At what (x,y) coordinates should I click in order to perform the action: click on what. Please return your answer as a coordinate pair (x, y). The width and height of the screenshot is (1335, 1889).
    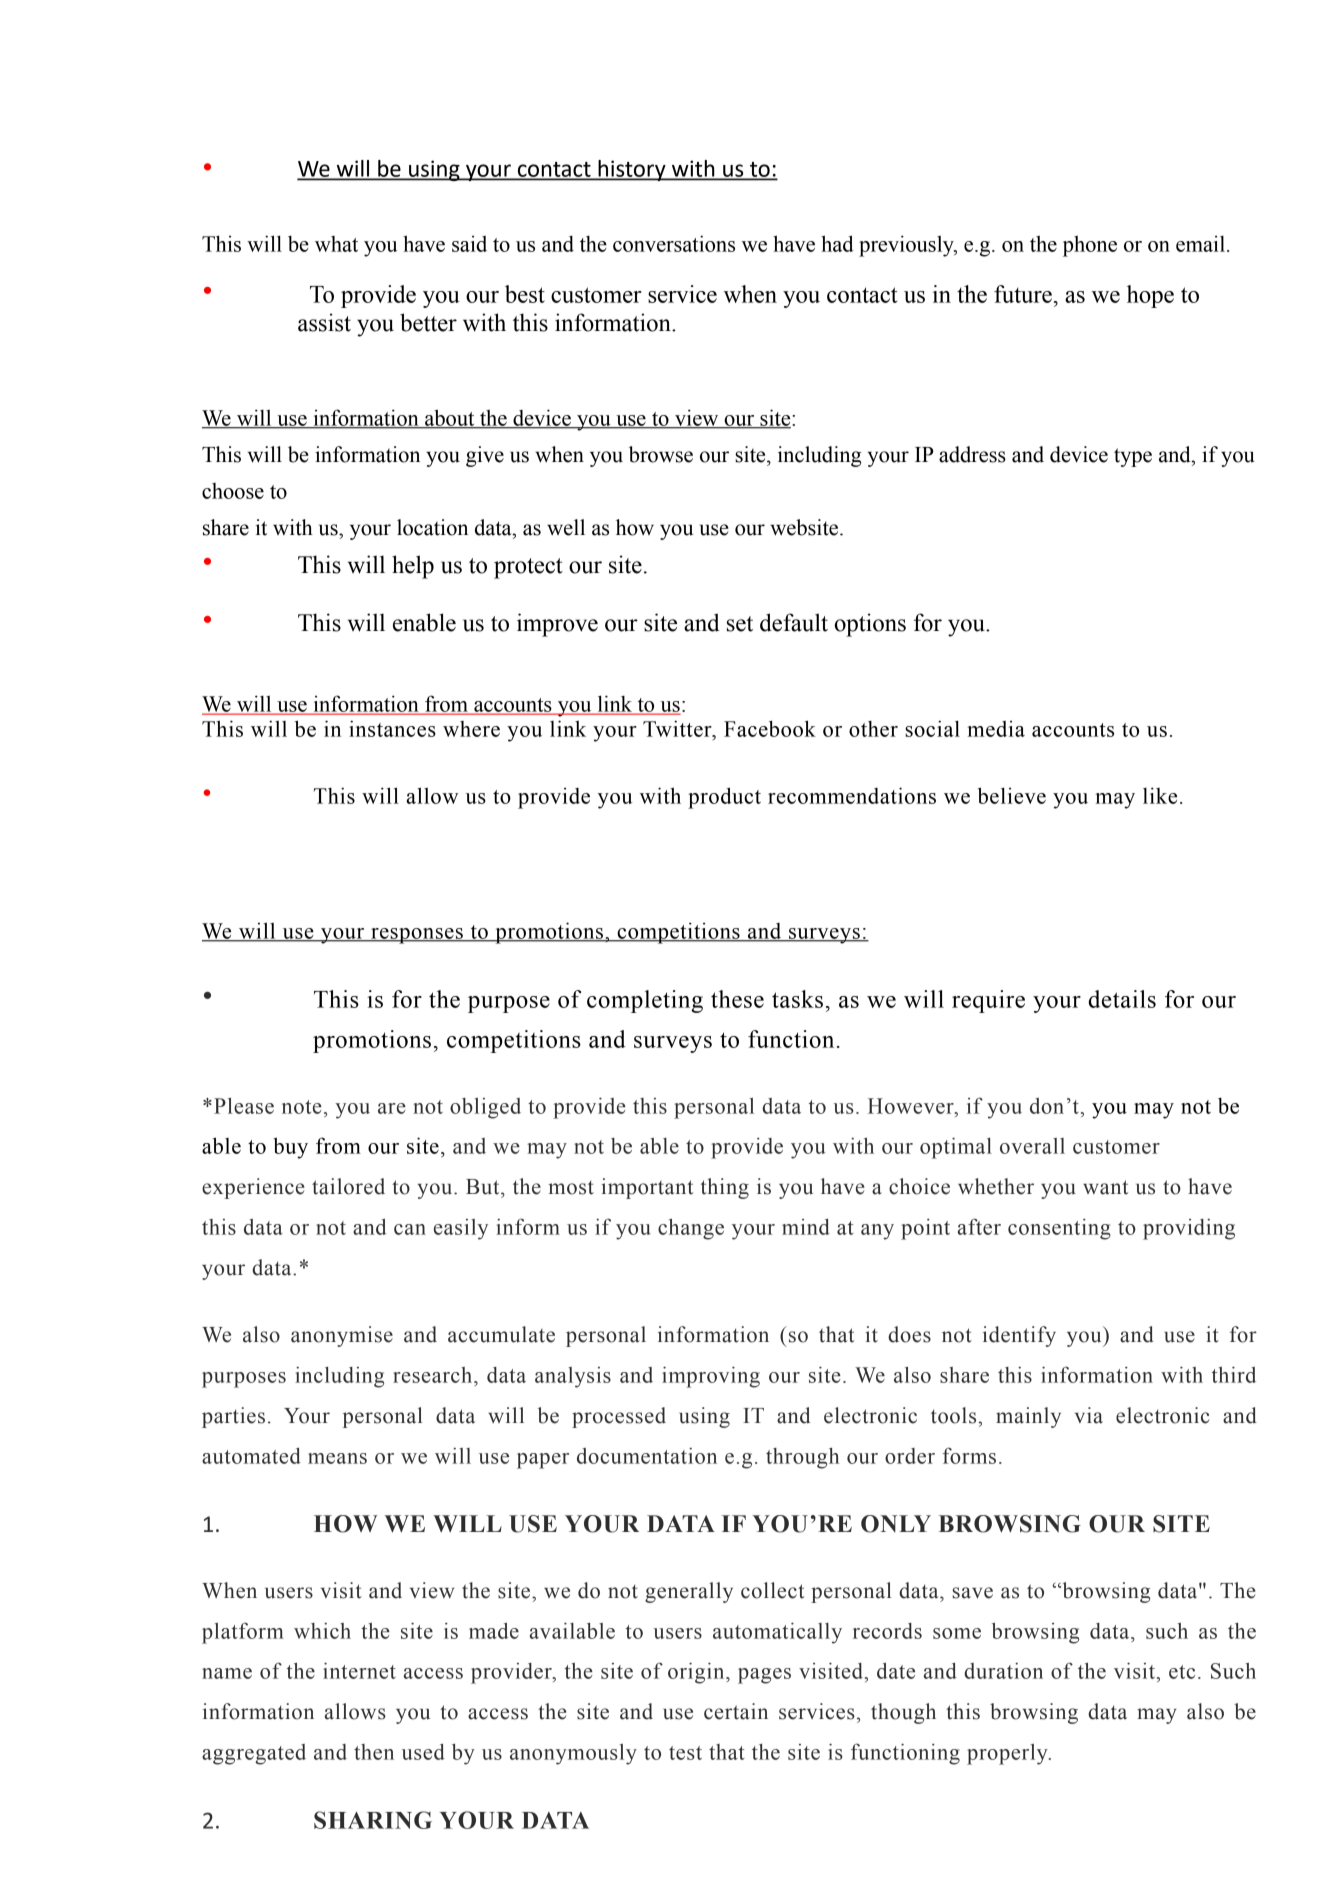
    Looking at the image, I should click on (336, 244).
